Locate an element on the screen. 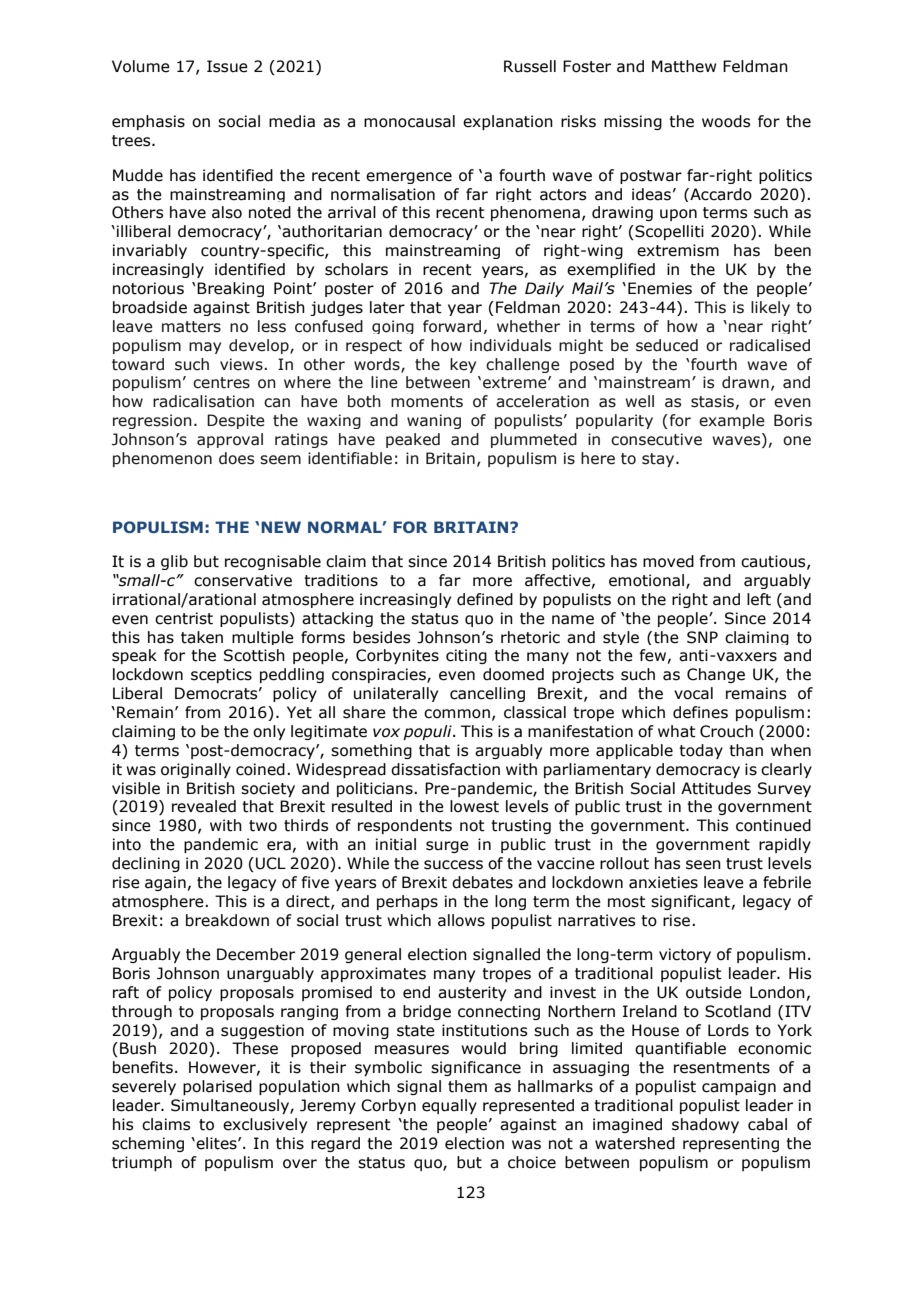  originally is located at coordinates (196, 770).
